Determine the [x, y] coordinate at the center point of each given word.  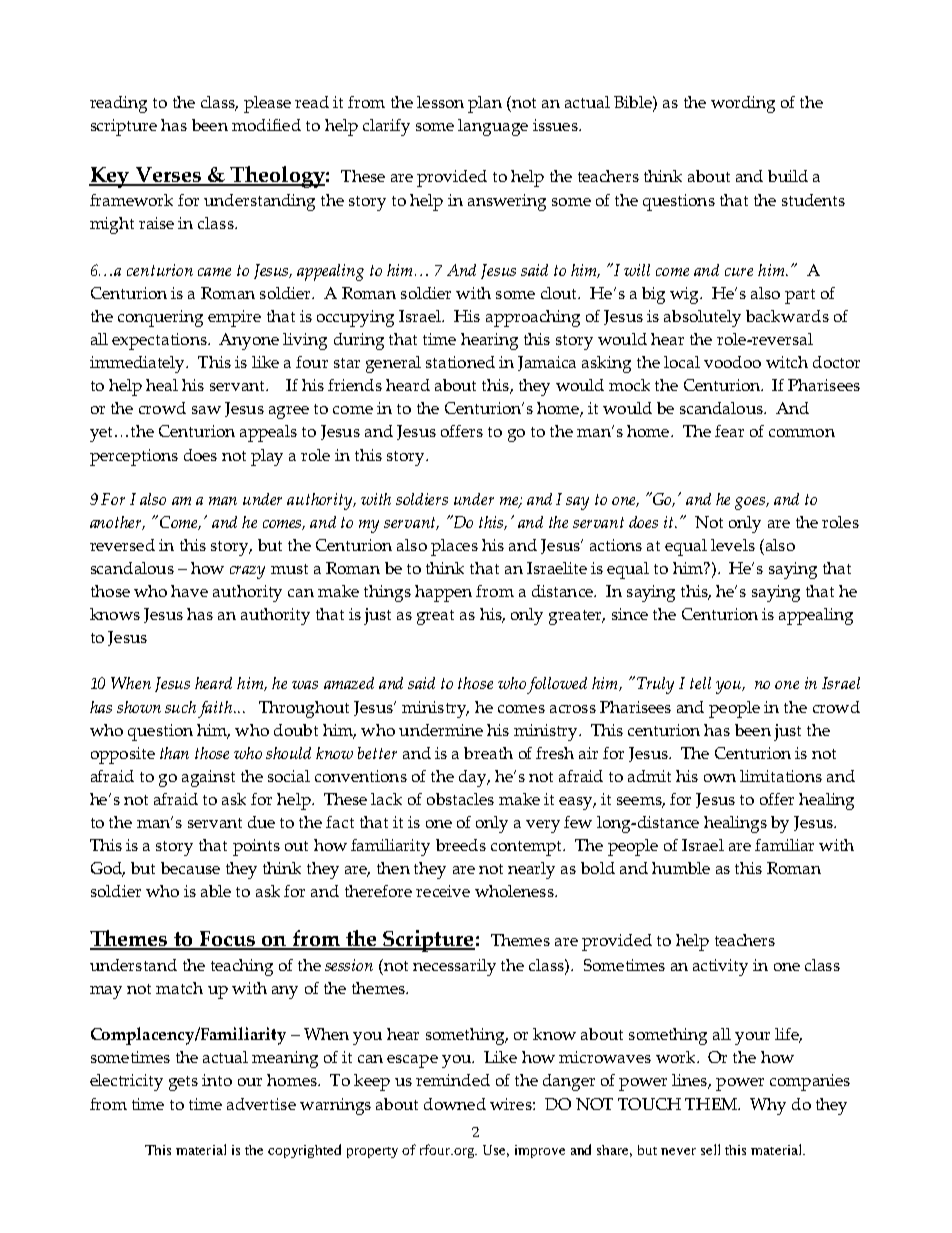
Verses [168, 176]
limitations [781, 776]
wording [743, 104]
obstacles [460, 799]
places [454, 547]
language [493, 127]
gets [183, 1083]
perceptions [134, 457]
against [208, 778]
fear [729, 431]
